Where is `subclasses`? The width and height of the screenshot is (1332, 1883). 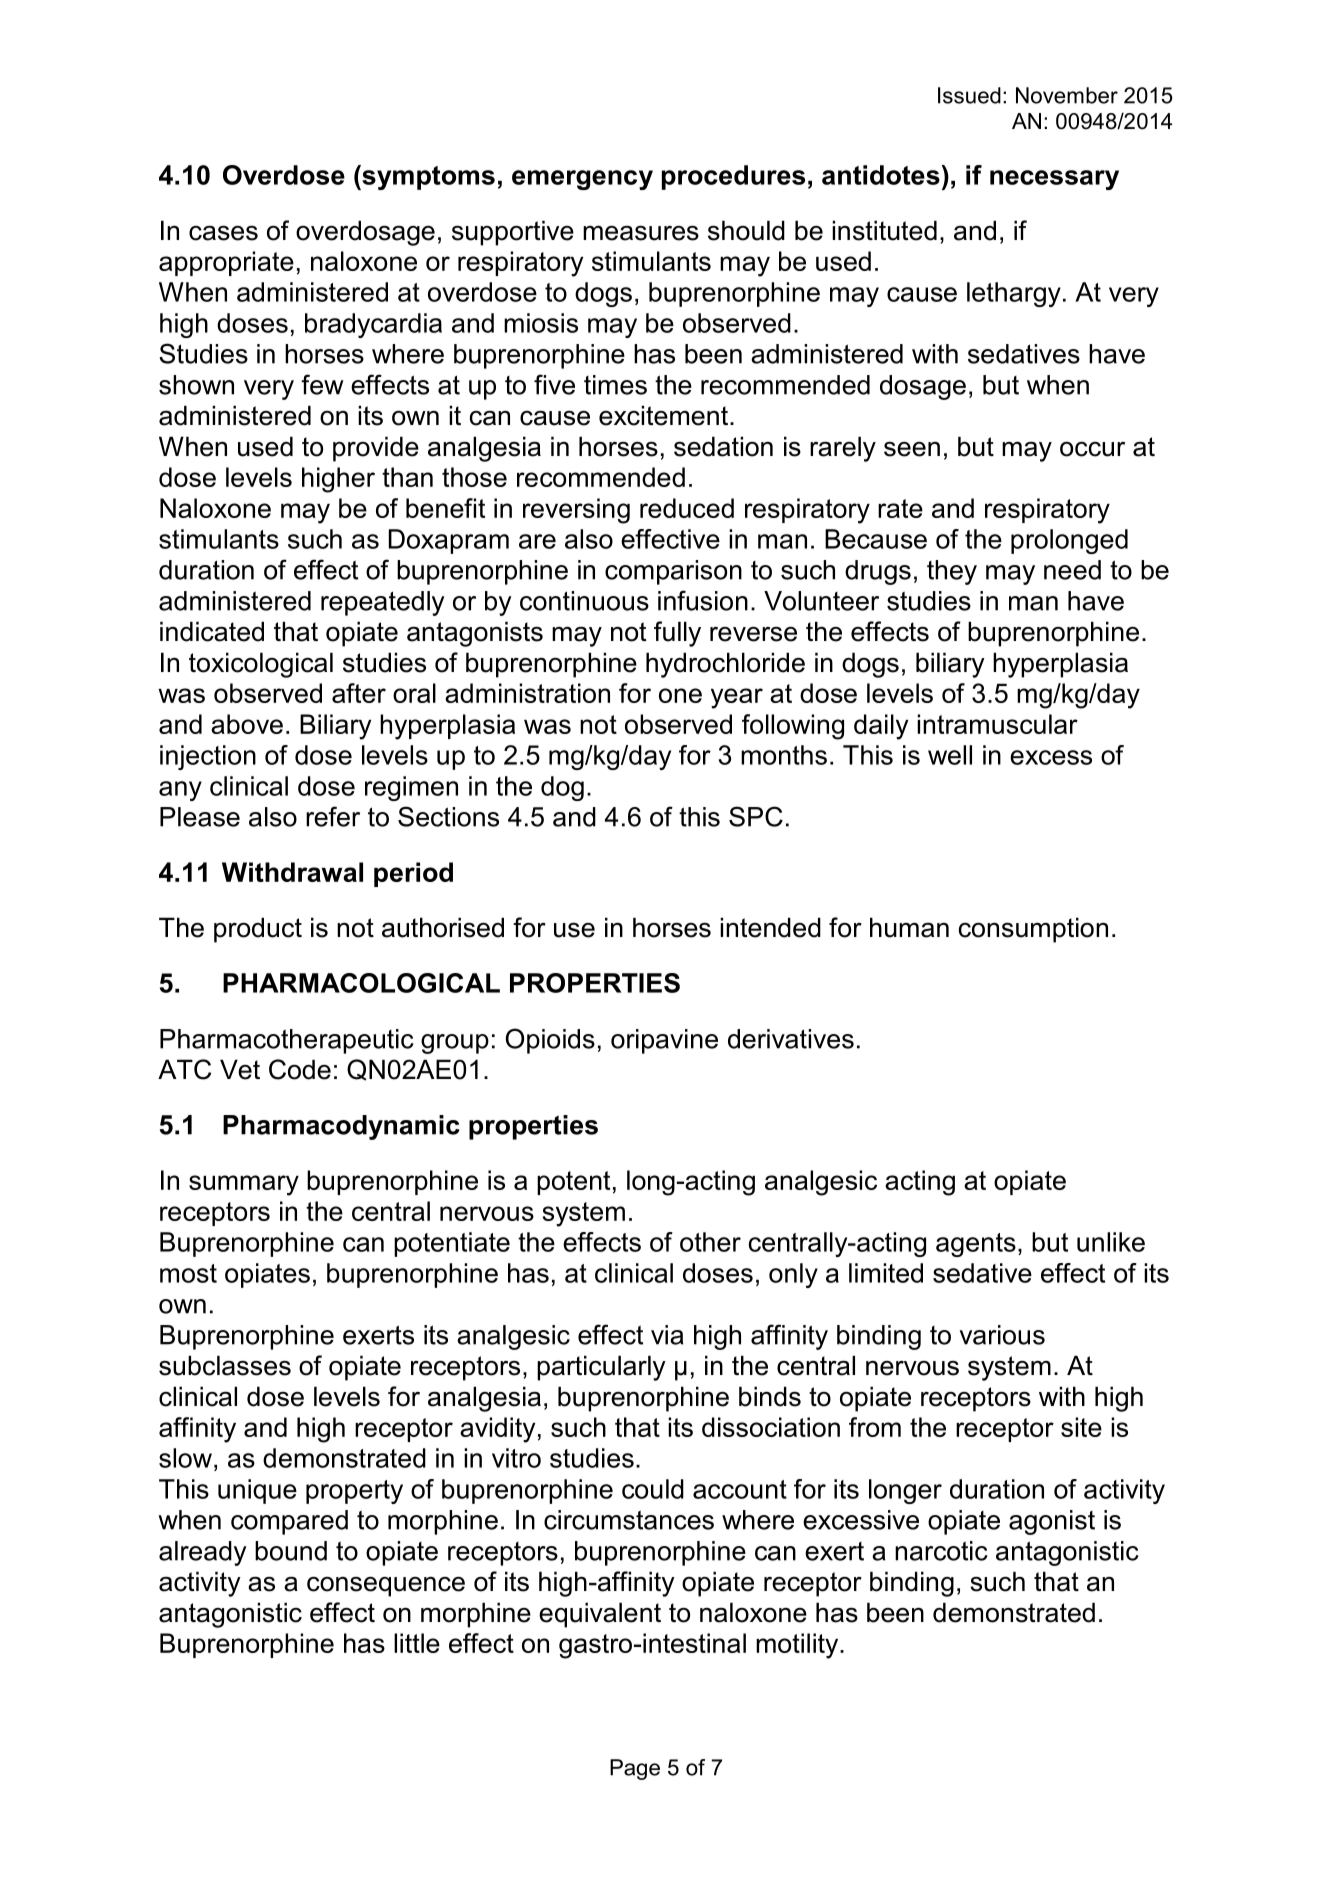
subclasses is located at coordinates (225, 1365).
